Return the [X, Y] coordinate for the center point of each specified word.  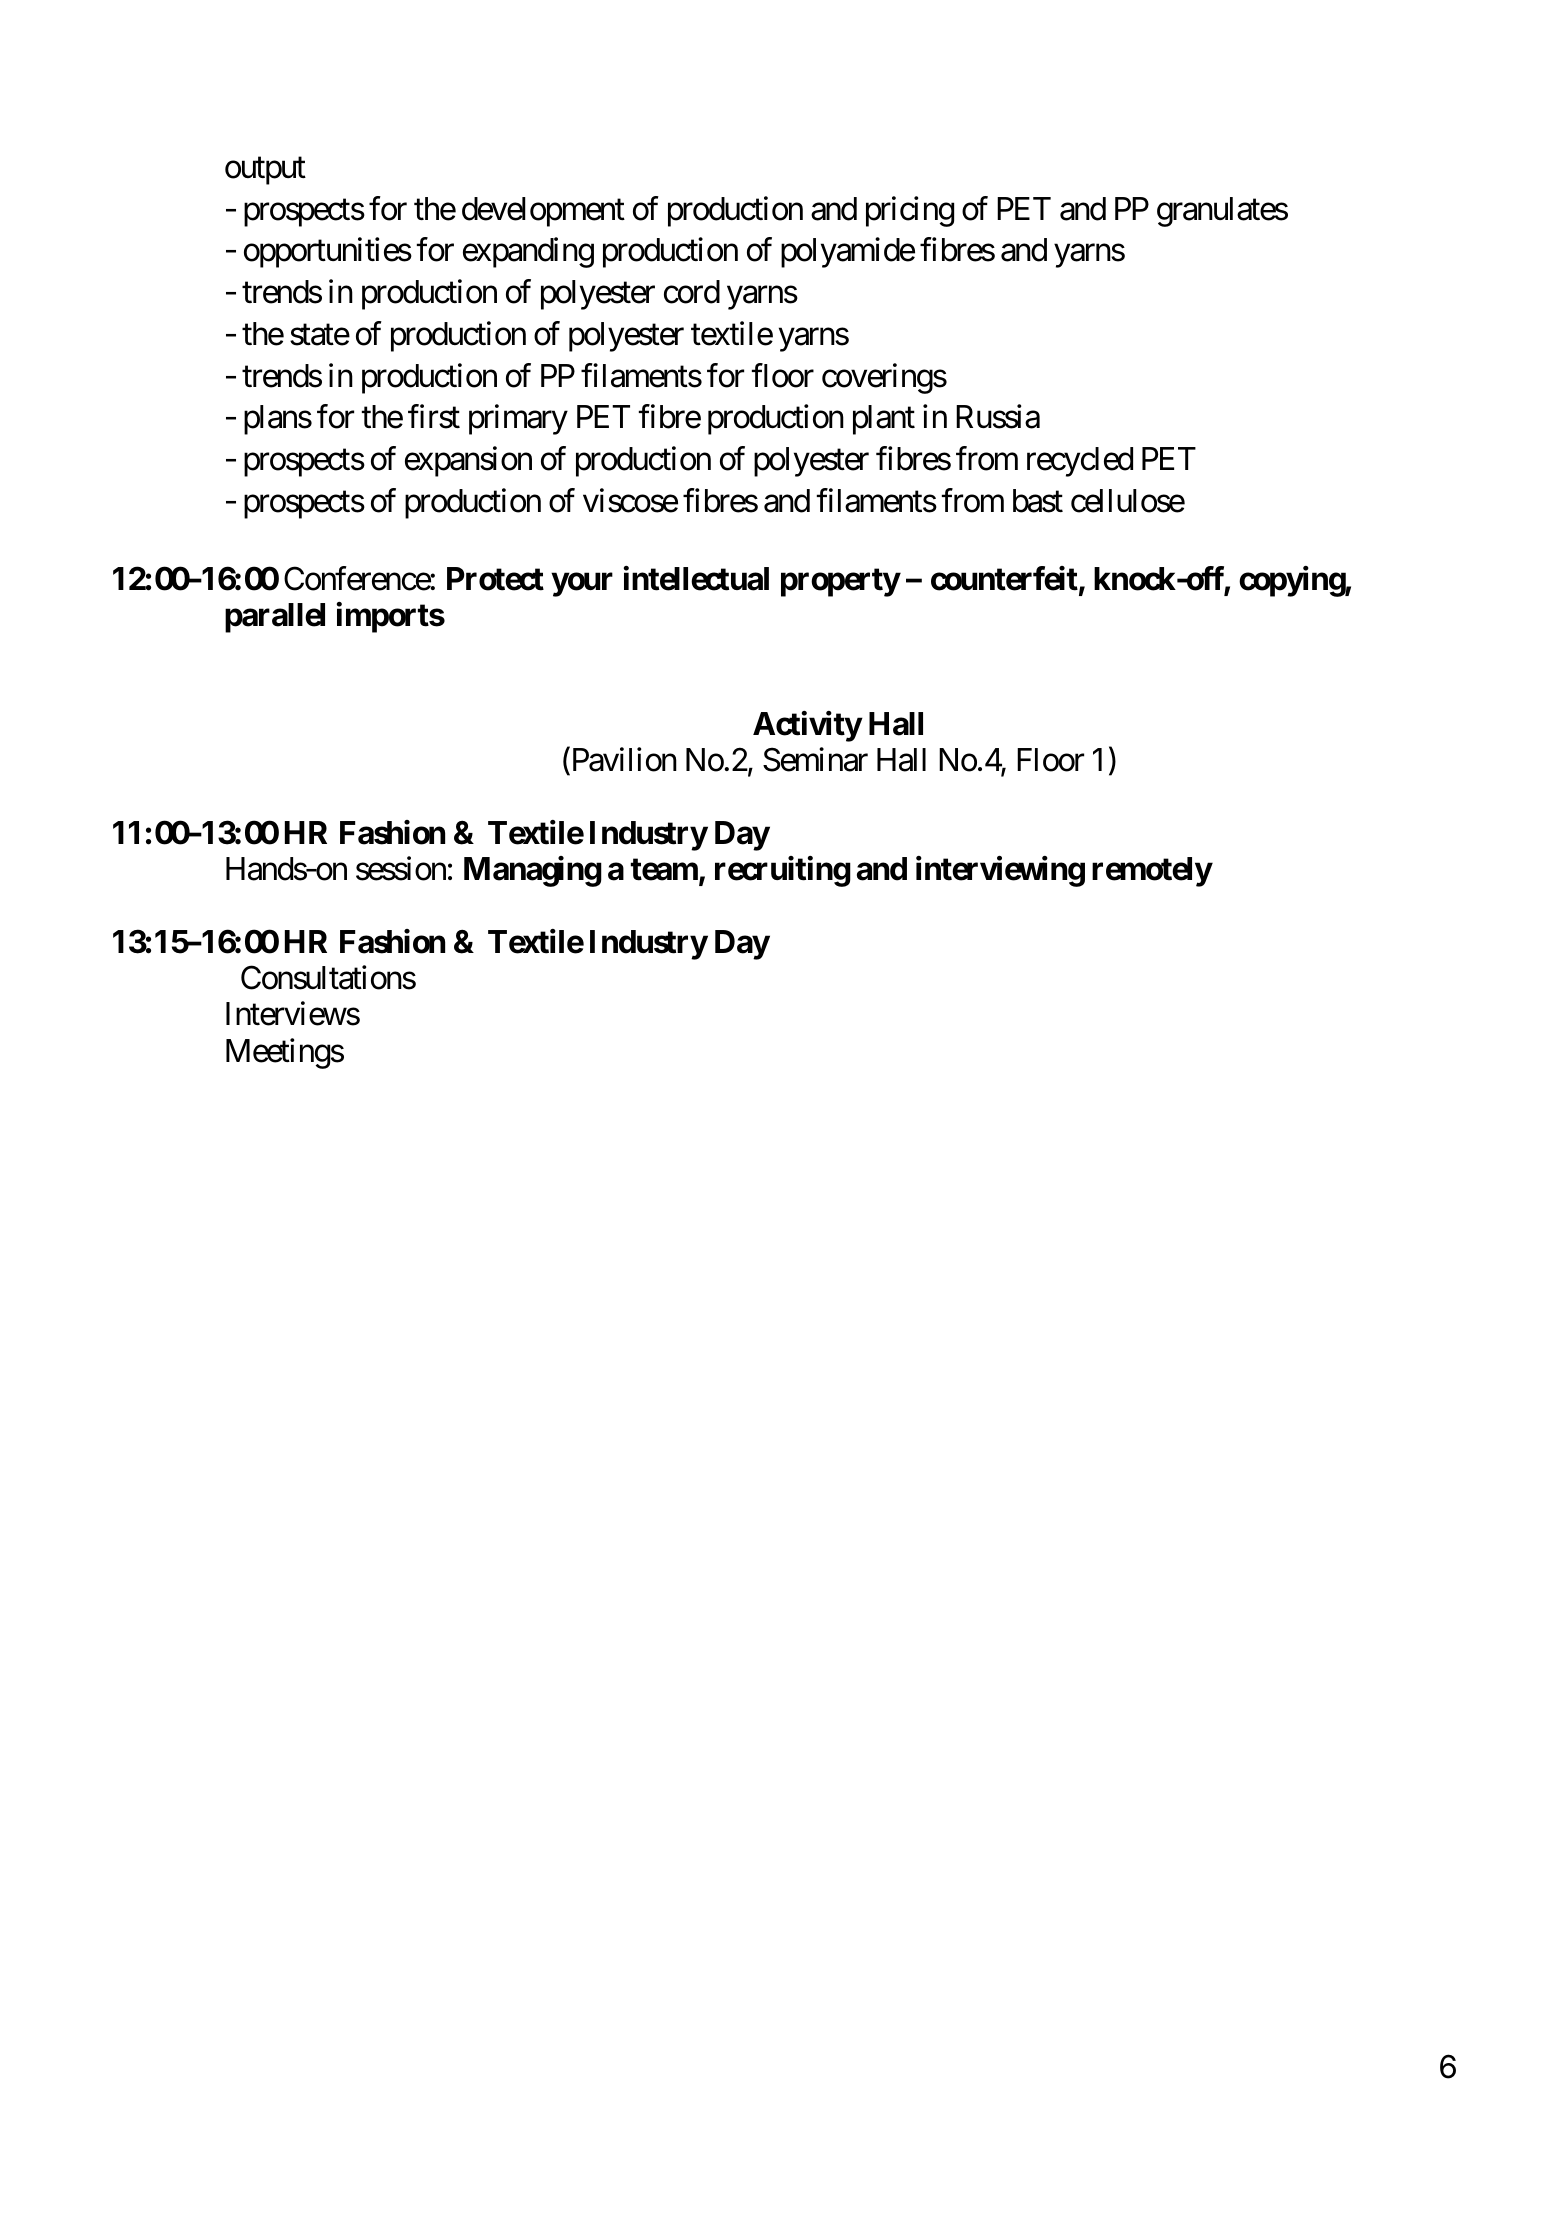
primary [518, 420]
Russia [998, 417]
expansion [468, 462]
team [664, 869]
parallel [275, 618]
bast [1038, 501]
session [401, 869]
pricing [910, 211]
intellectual [696, 578]
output [265, 171]
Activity [807, 726]
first [434, 417]
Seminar [815, 760]
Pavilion [623, 761]
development [543, 212]
